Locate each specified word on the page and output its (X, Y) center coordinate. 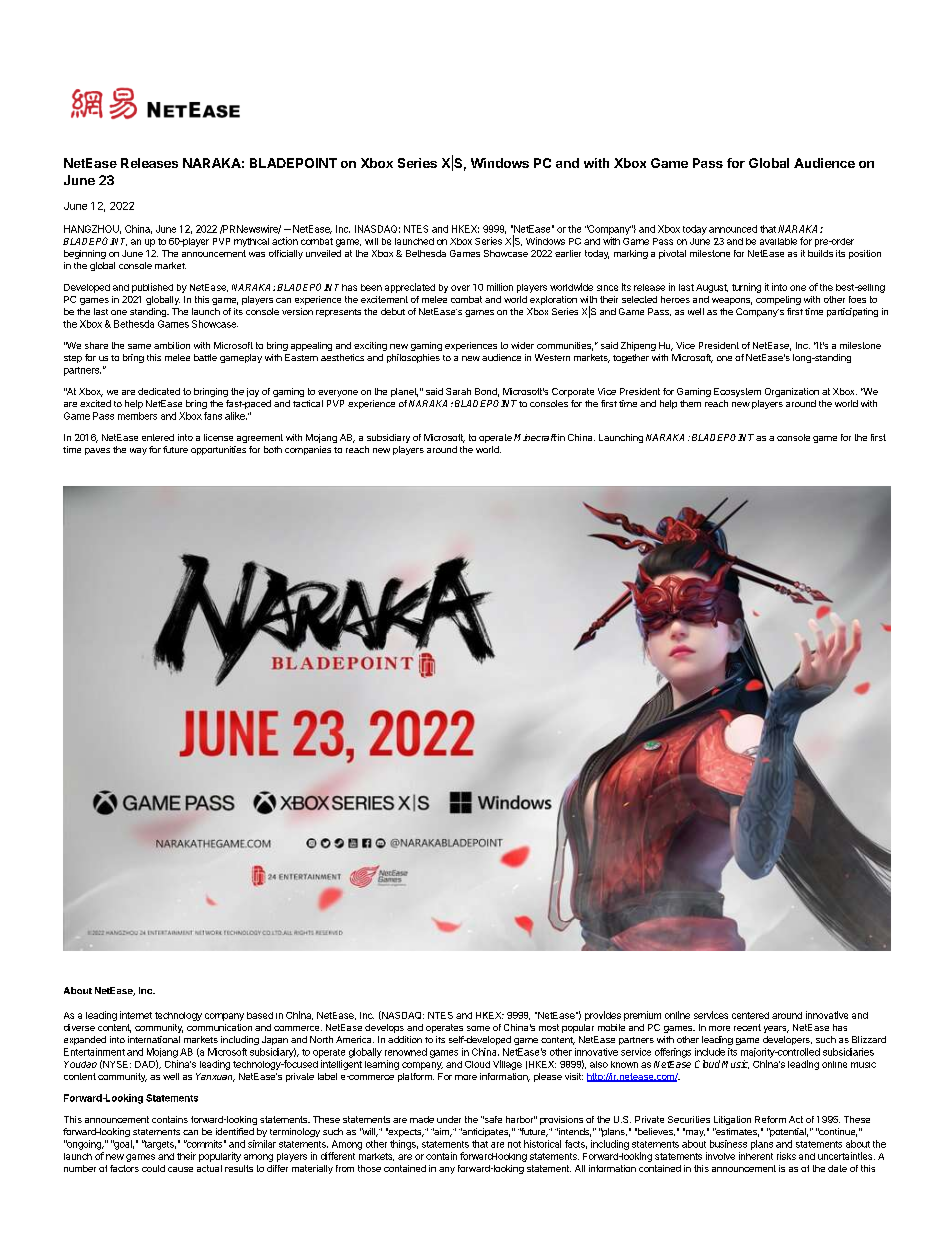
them (690, 403)
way (138, 451)
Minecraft (535, 437)
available (778, 241)
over (460, 288)
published (152, 288)
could (153, 1168)
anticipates (485, 1132)
